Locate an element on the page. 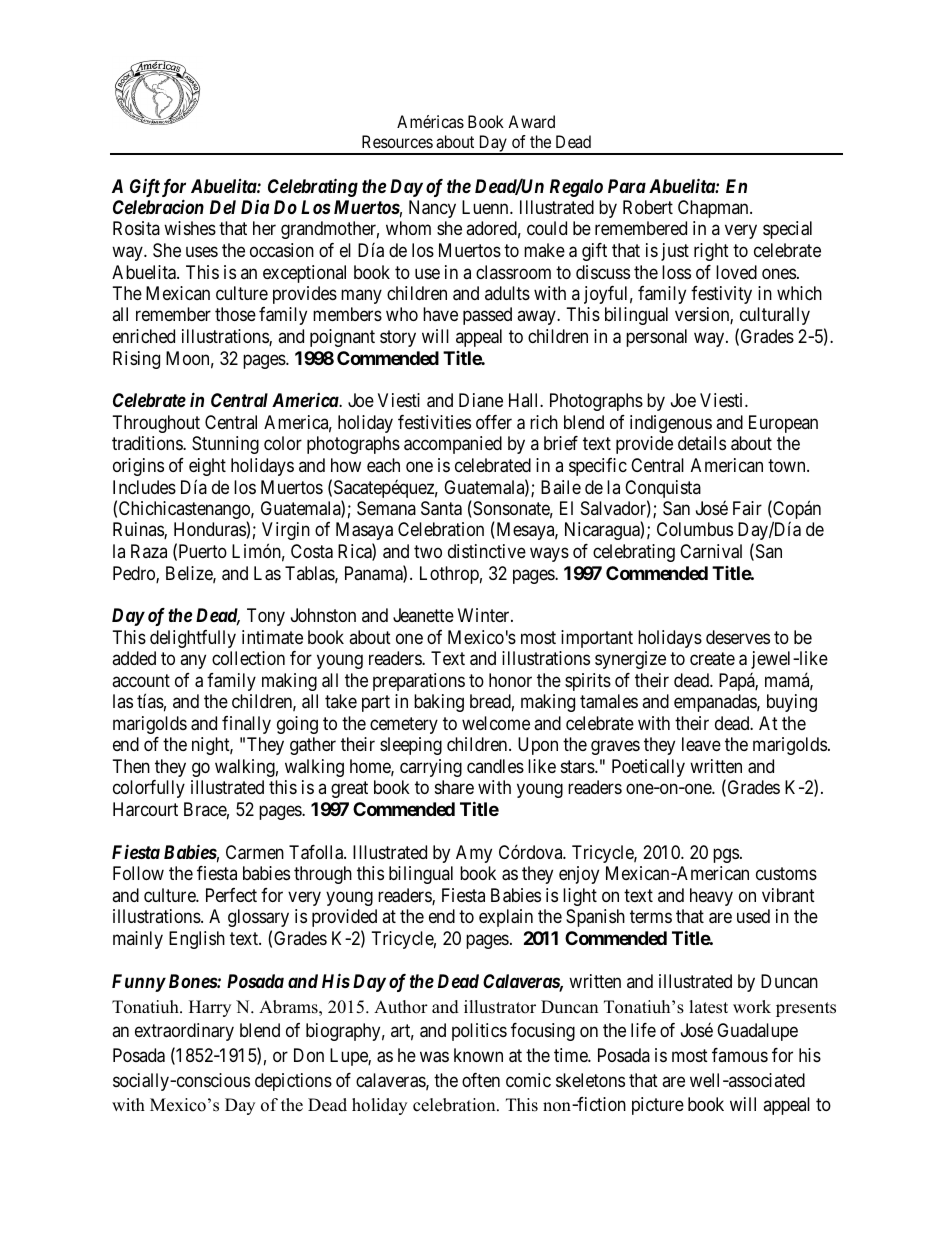 This page has width=952, height=1233. famous is located at coordinates (740, 1055).
